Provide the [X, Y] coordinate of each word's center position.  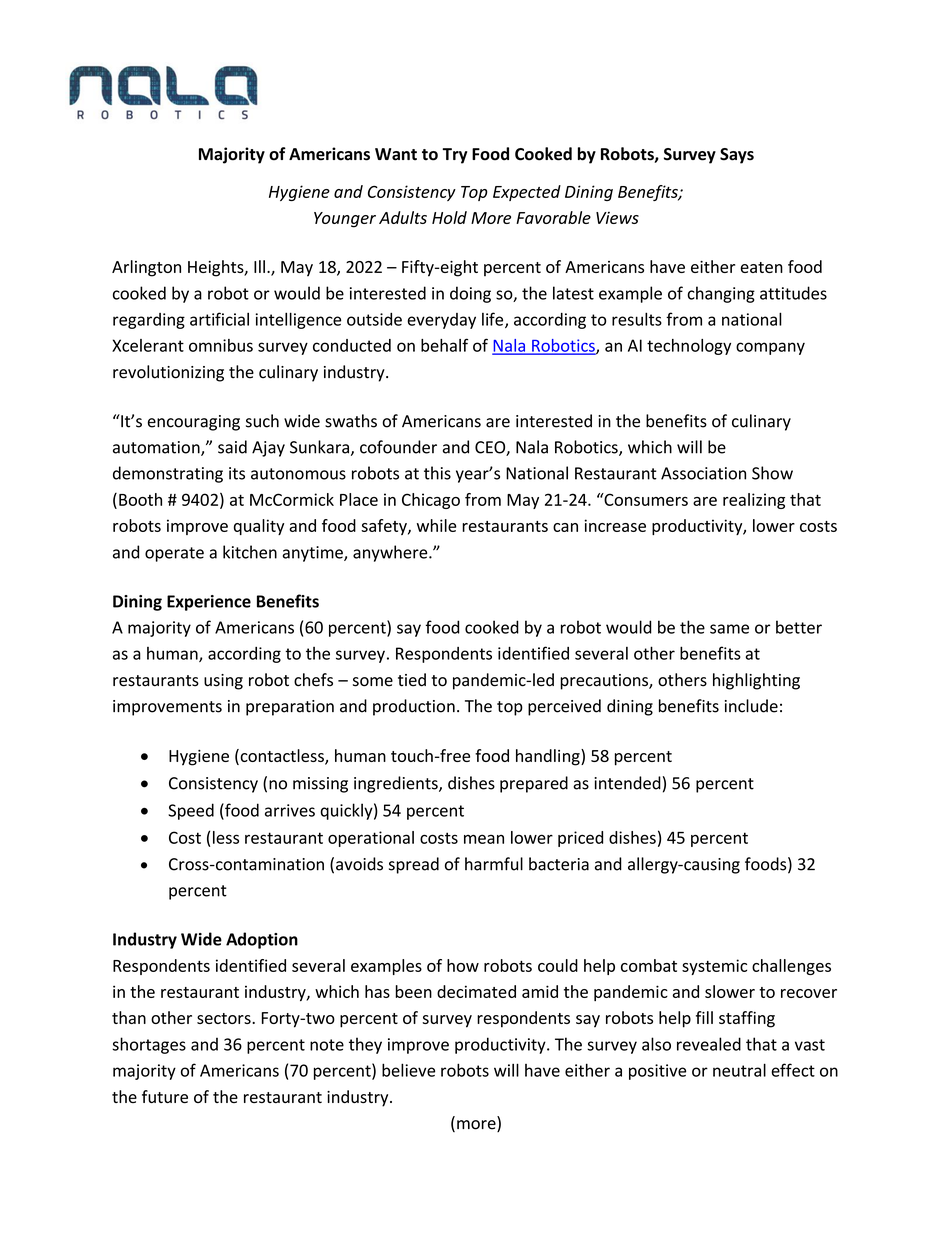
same [729, 629]
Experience [209, 603]
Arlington [146, 268]
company [770, 348]
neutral [739, 1070]
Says [737, 156]
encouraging [194, 423]
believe [408, 1070]
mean [484, 839]
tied [412, 680]
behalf [444, 345]
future [165, 1096]
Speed [191, 811]
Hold [449, 217]
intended [627, 783]
